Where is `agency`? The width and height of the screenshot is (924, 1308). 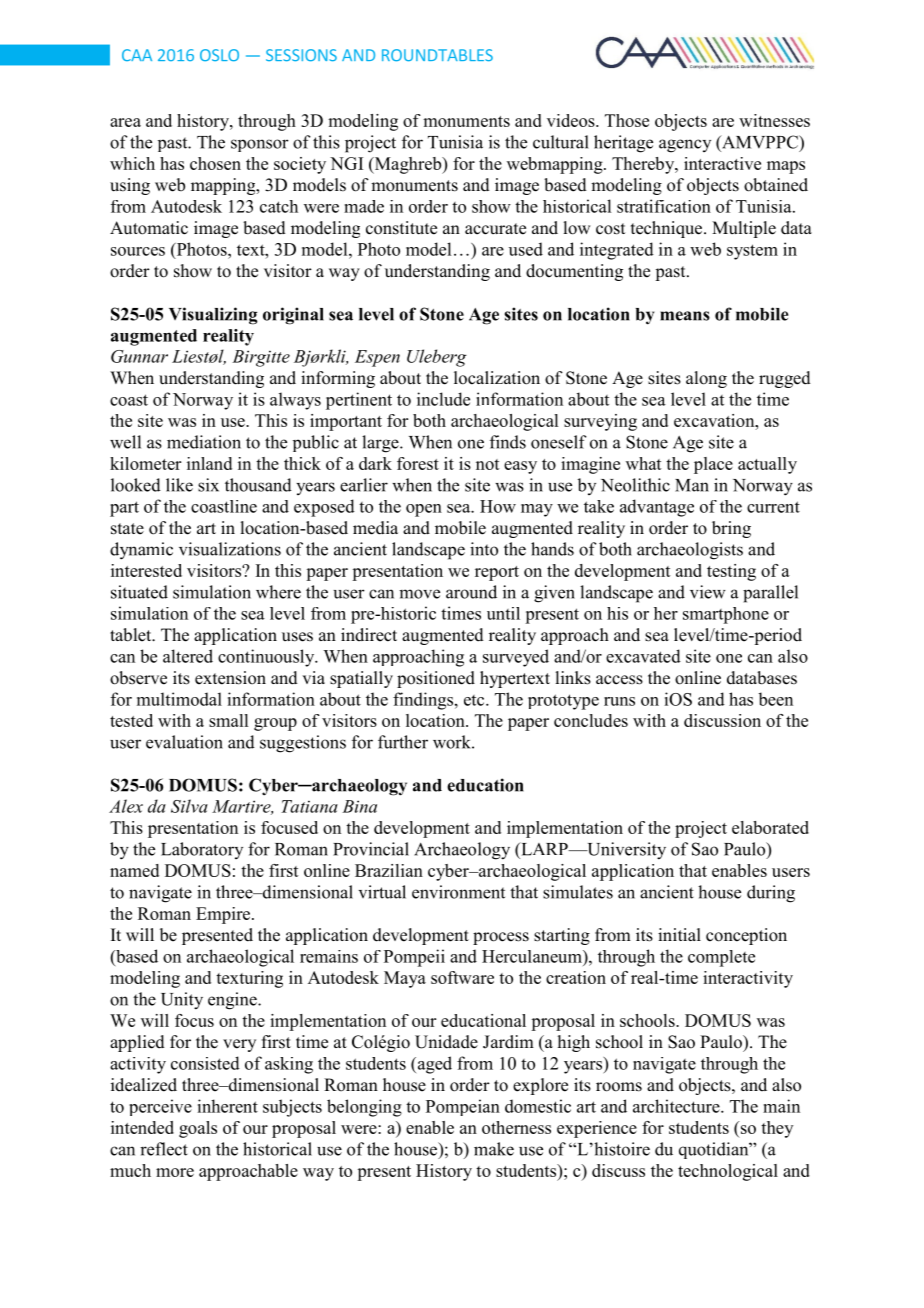
agency is located at coordinates (685, 146).
